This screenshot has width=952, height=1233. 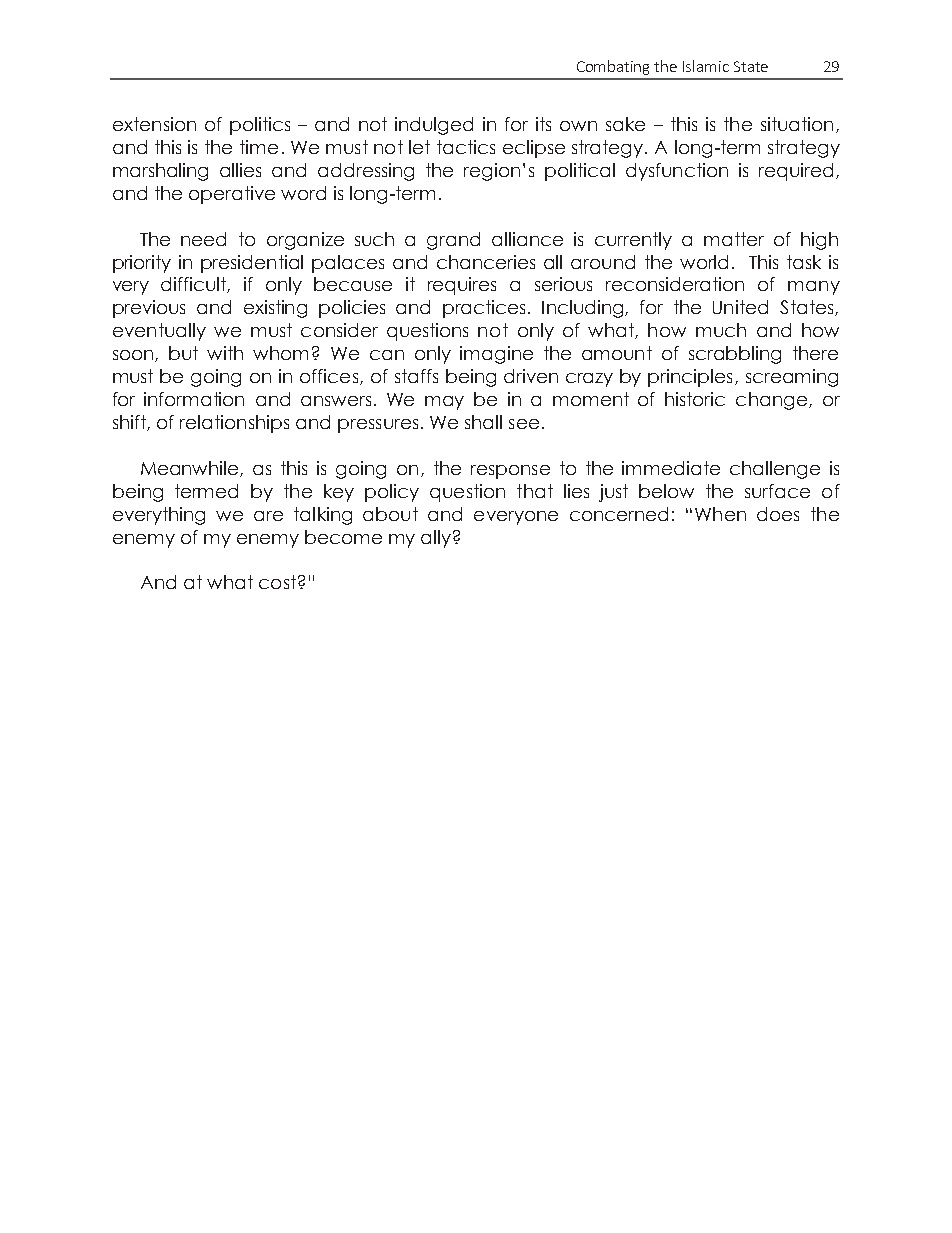 I want to click on need, so click(x=203, y=239).
